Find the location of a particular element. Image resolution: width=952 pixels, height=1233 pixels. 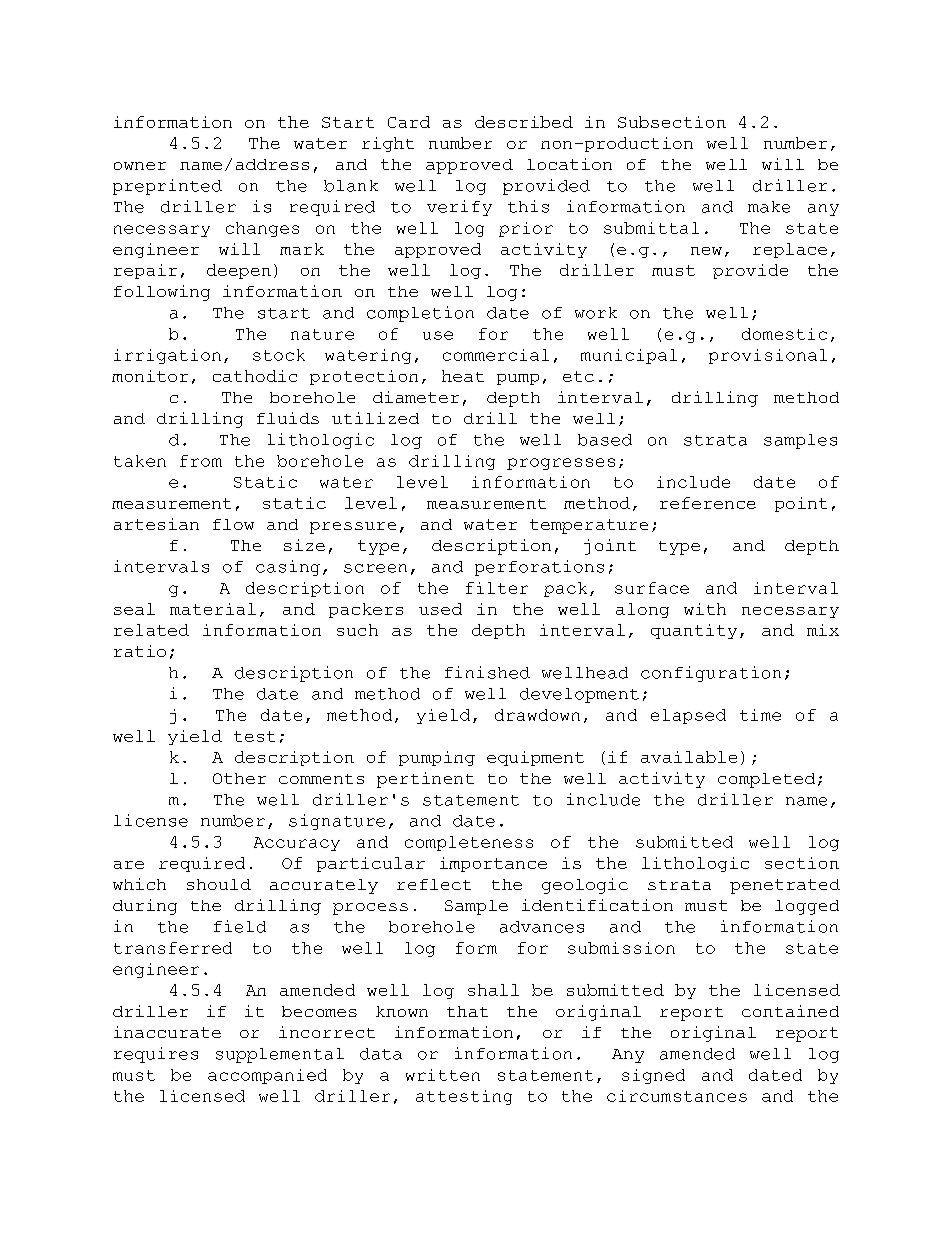

completeness is located at coordinates (469, 843).
